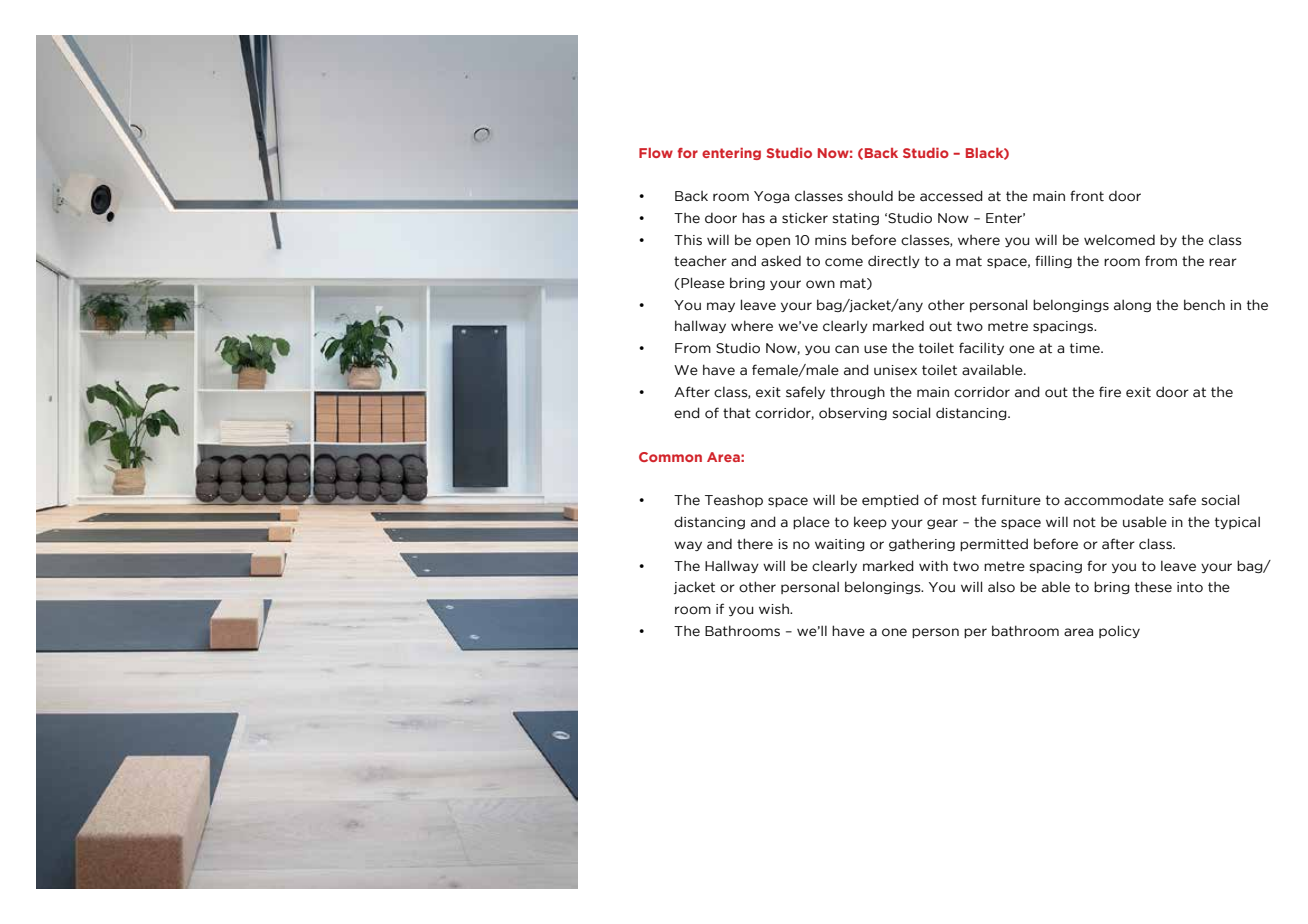 The width and height of the image is (1308, 924). I want to click on also, so click(1001, 587).
